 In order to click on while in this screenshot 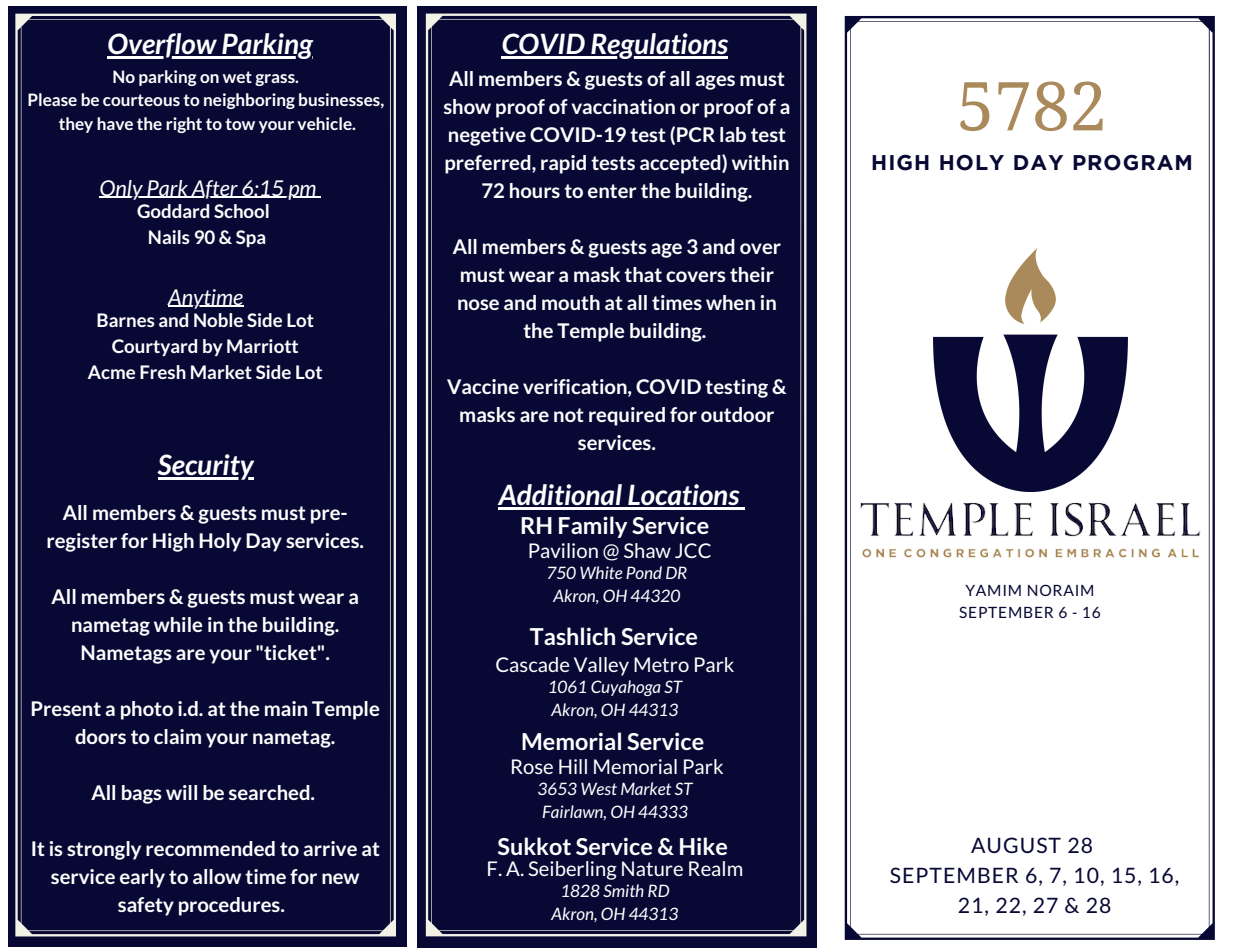, I will do `click(178, 624)`.
